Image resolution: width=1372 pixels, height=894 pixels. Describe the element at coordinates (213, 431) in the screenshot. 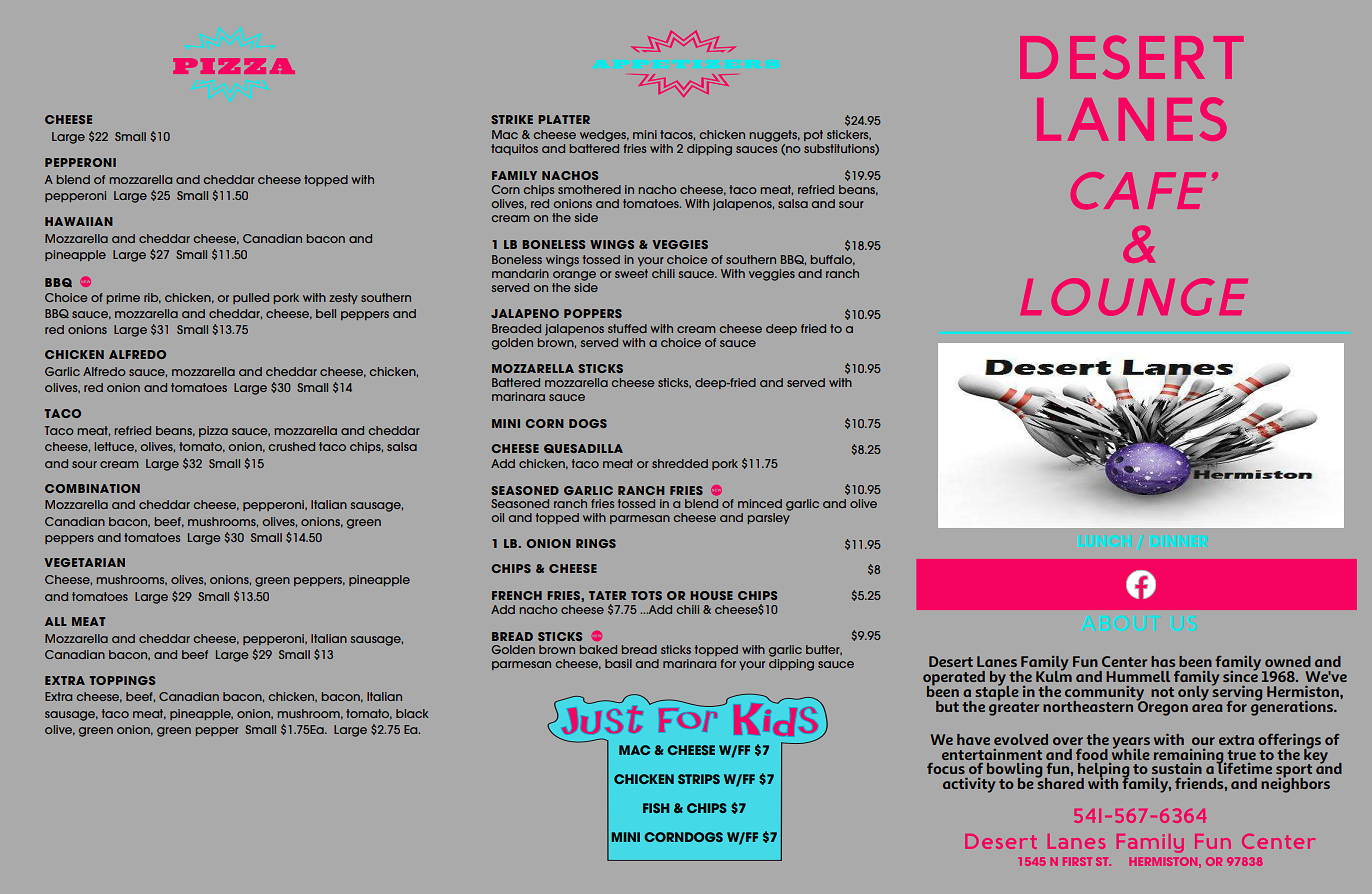

I see `pizza` at that location.
